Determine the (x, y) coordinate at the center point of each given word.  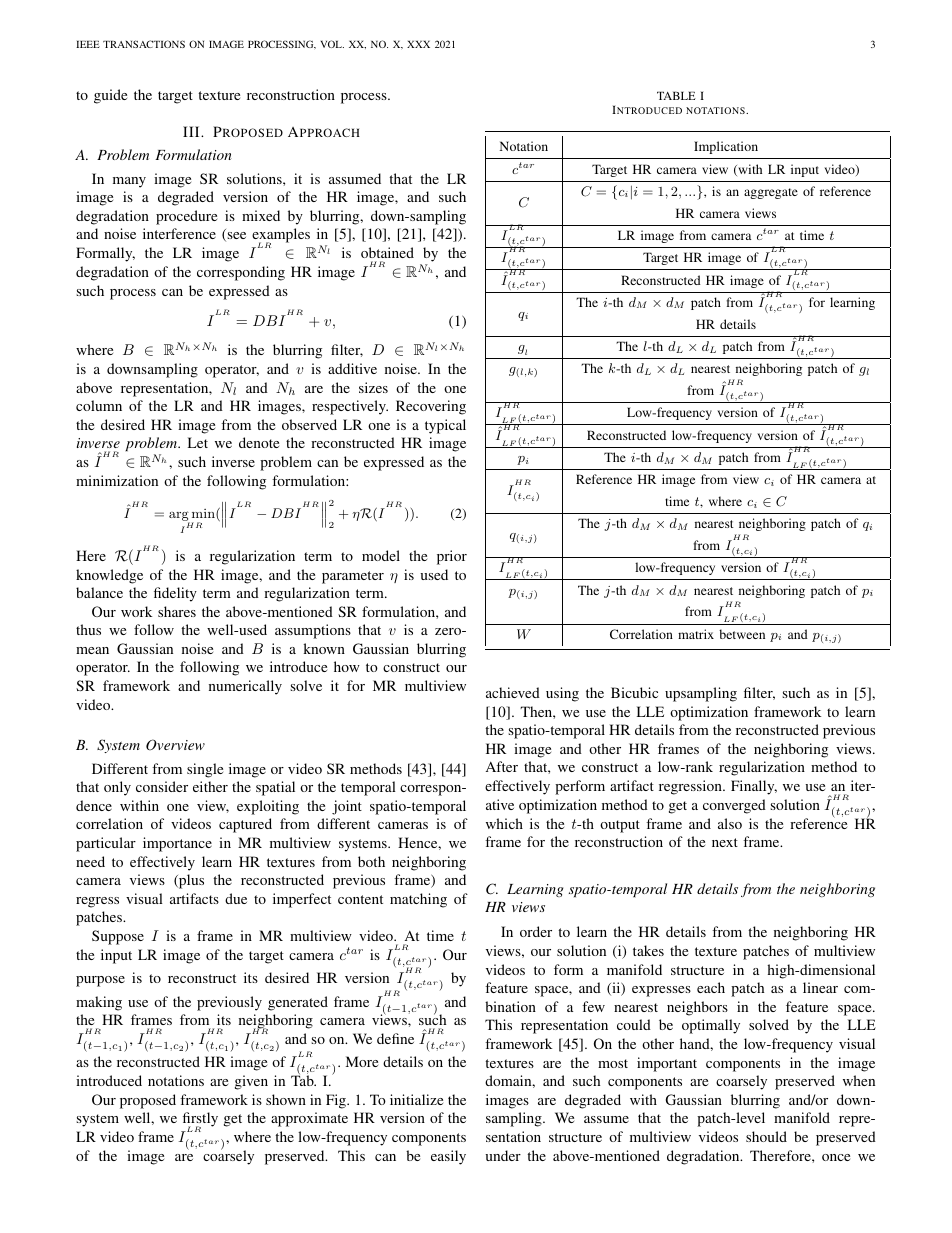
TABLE (676, 95)
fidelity (175, 594)
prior (452, 557)
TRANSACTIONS (144, 44)
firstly (200, 1120)
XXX (418, 44)
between (742, 634)
